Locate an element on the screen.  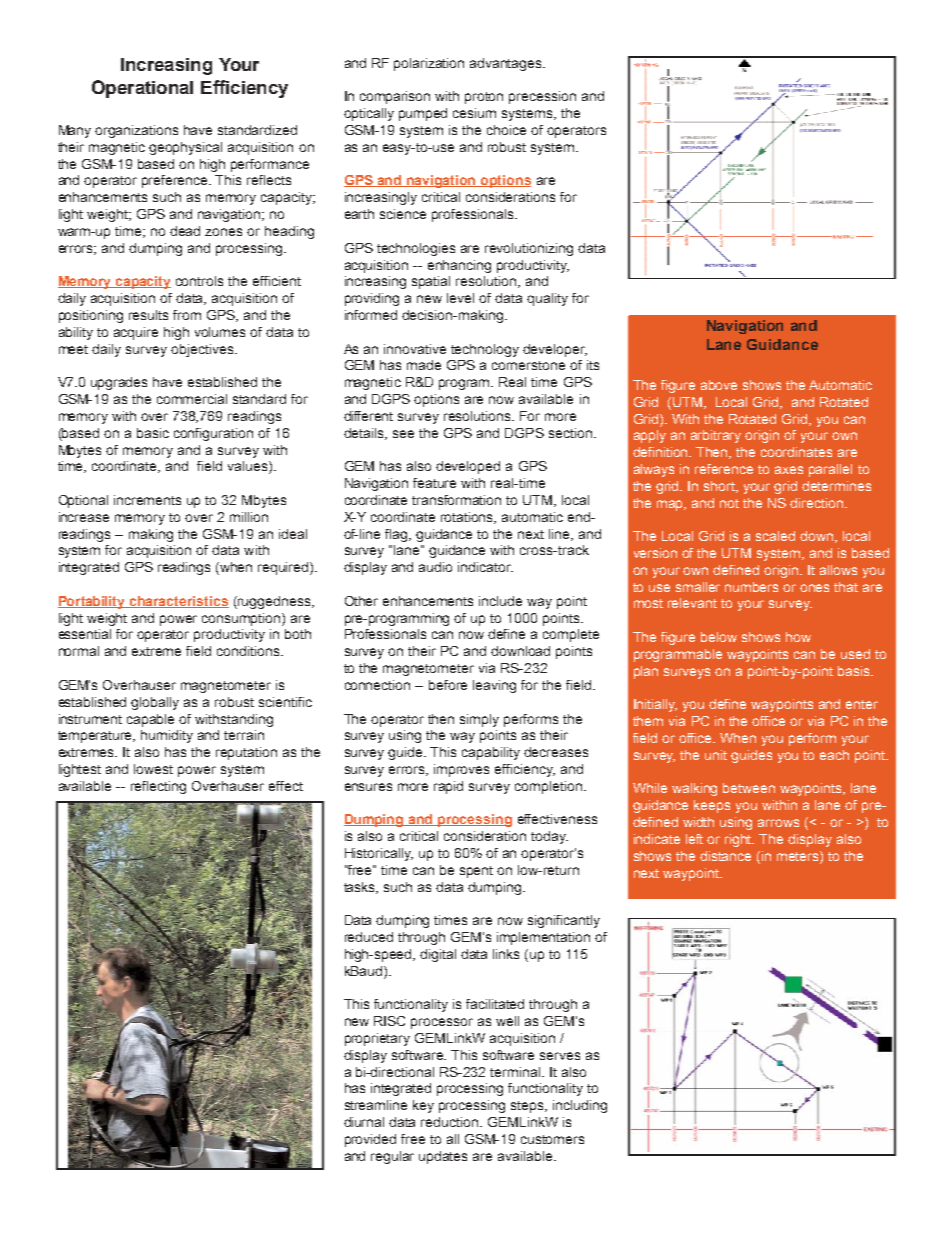
from is located at coordinates (187, 315).
